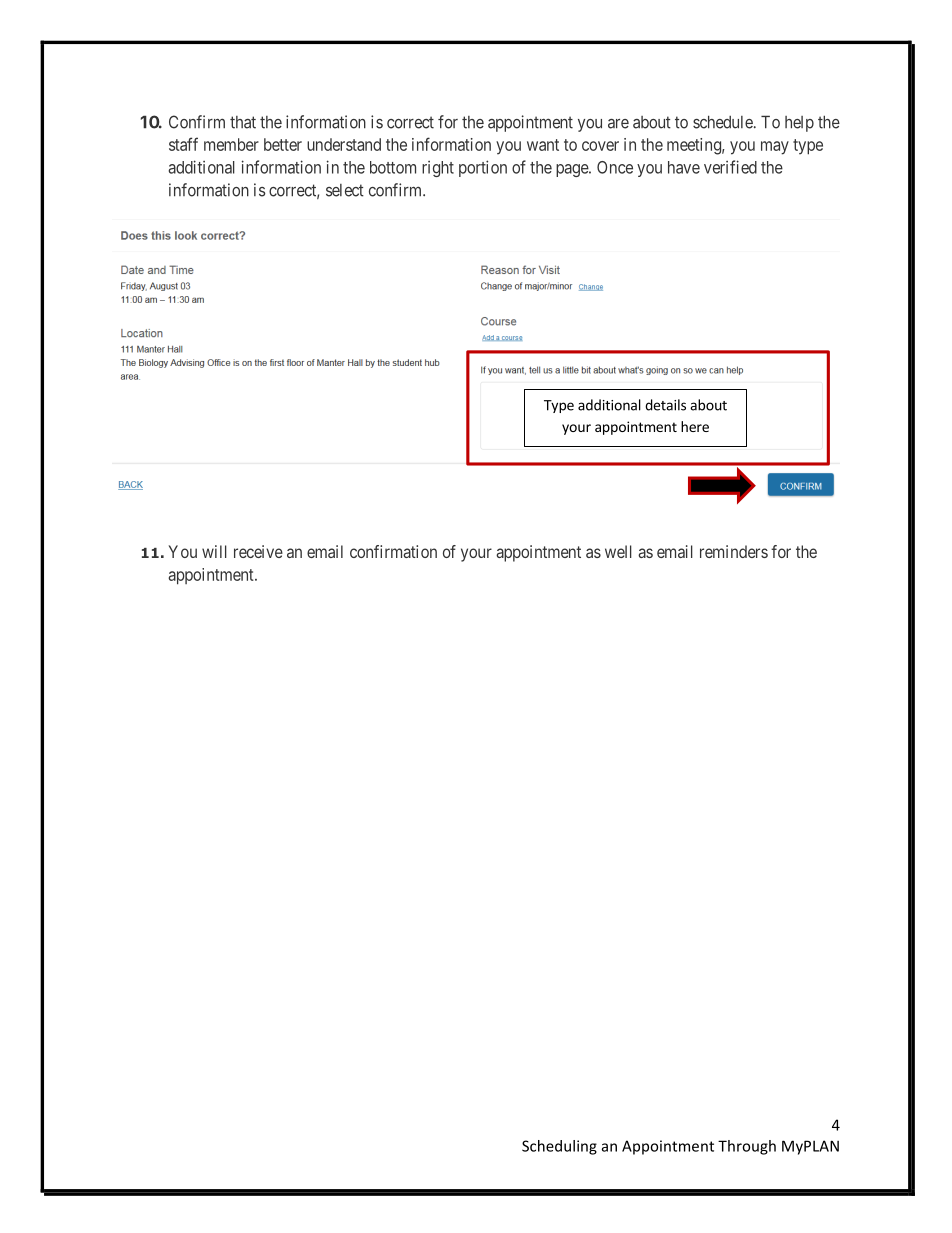 This screenshot has width=952, height=1233. I want to click on better, so click(283, 144).
